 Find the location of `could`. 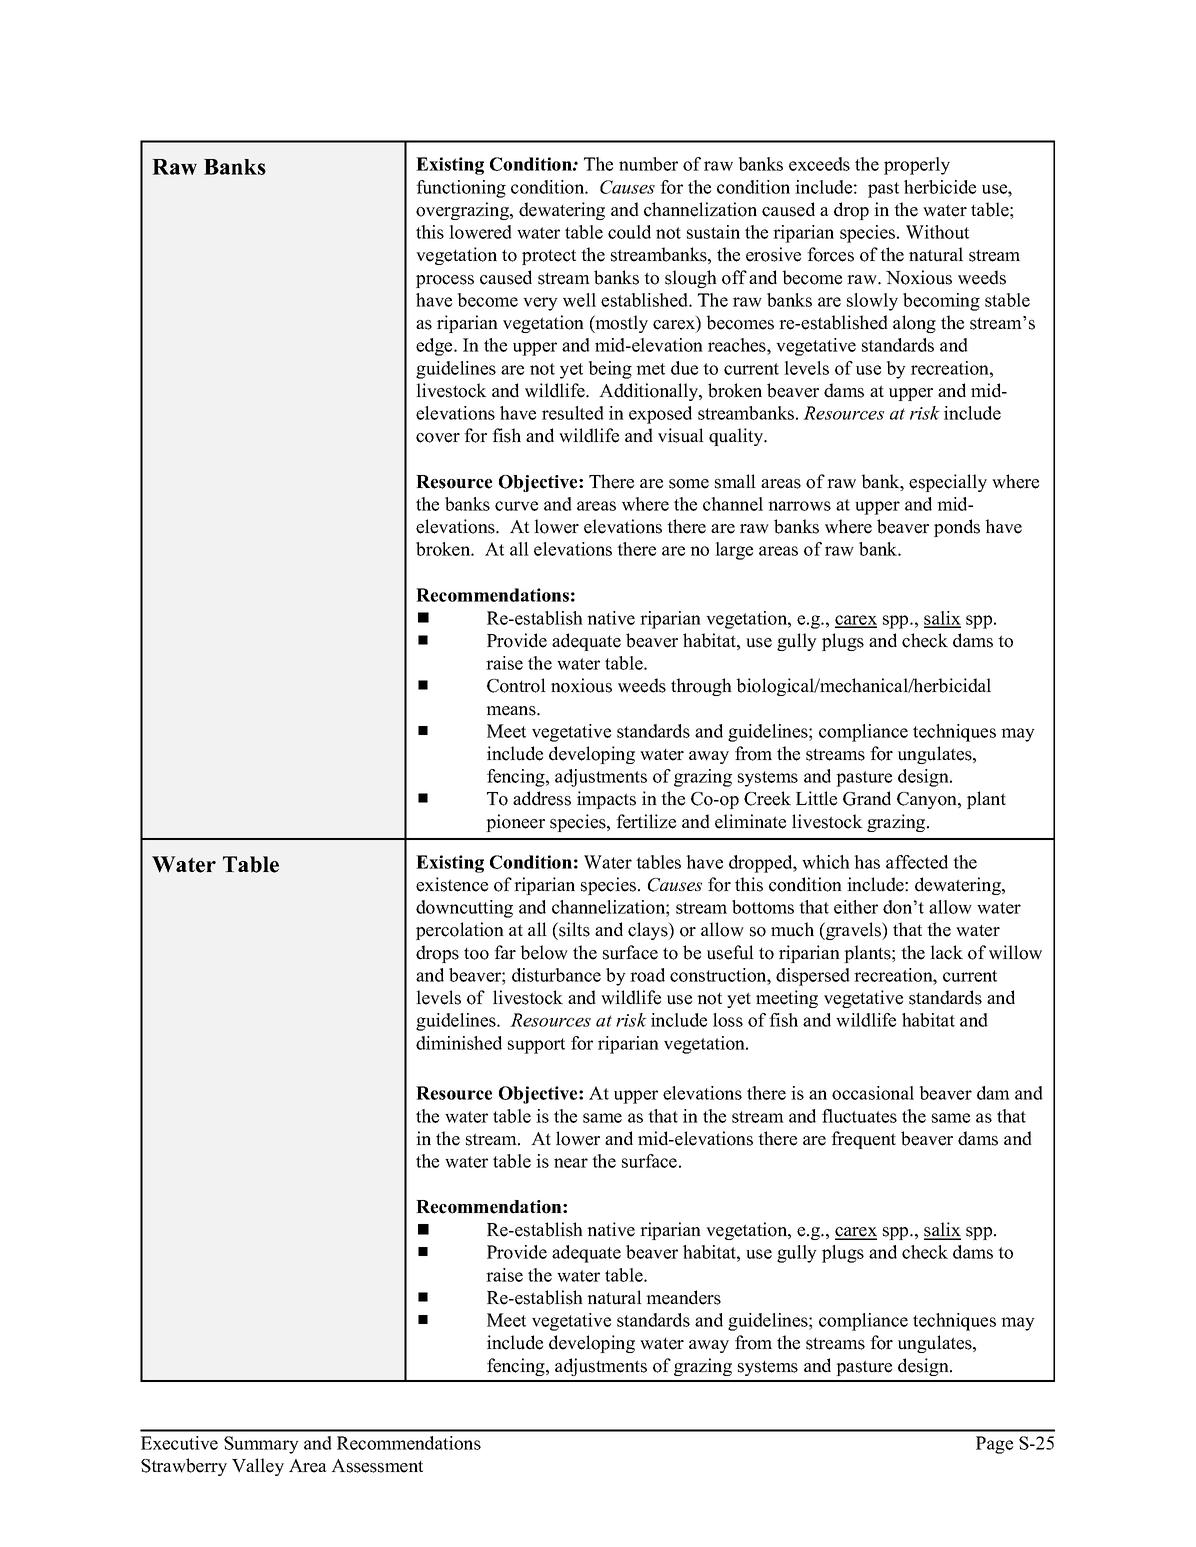

could is located at coordinates (629, 232).
